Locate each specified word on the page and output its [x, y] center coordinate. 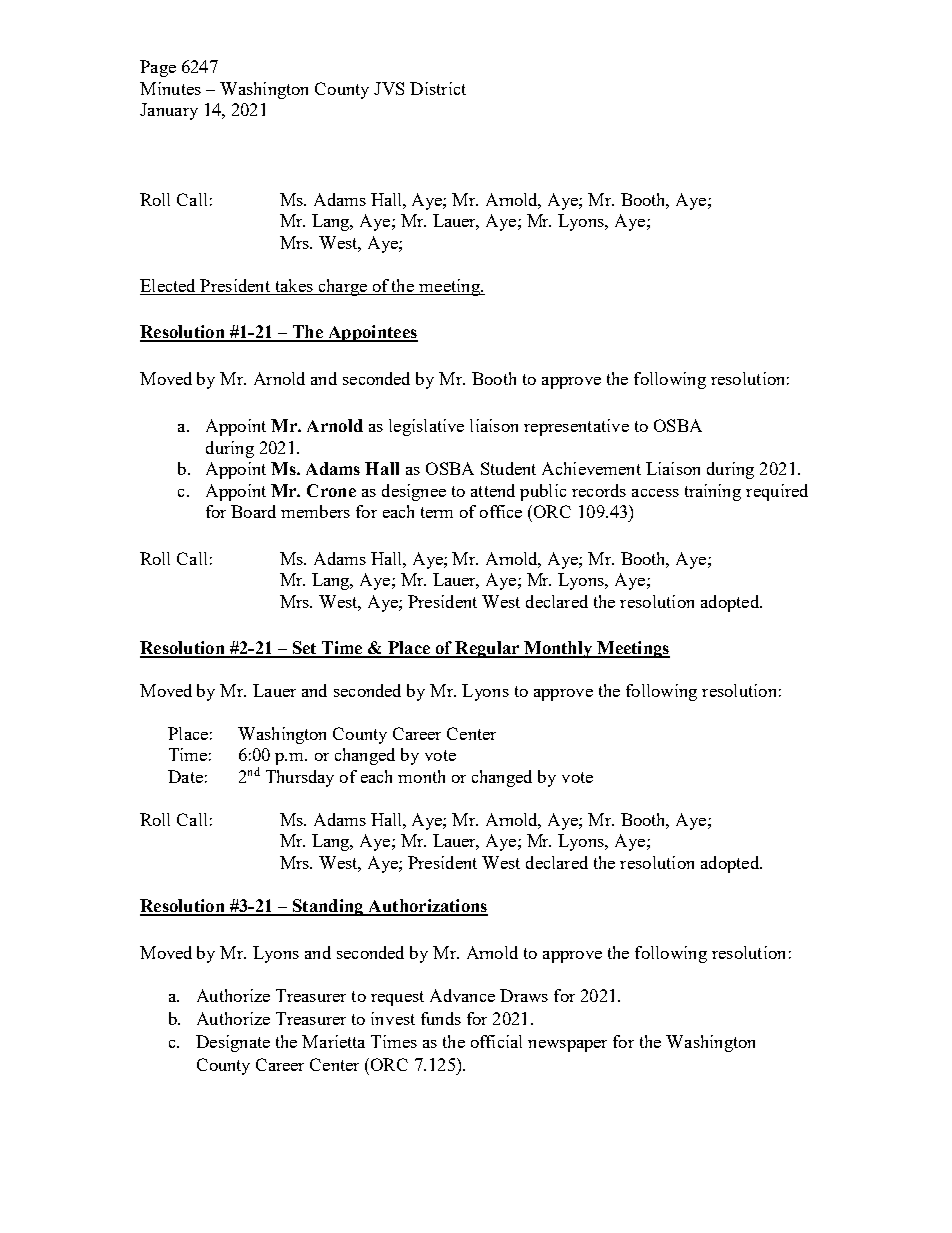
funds [441, 1018]
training [713, 492]
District [438, 88]
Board [253, 511]
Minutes [170, 88]
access [655, 493]
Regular [487, 649]
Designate [233, 1043]
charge [342, 287]
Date [185, 776]
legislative [426, 427]
